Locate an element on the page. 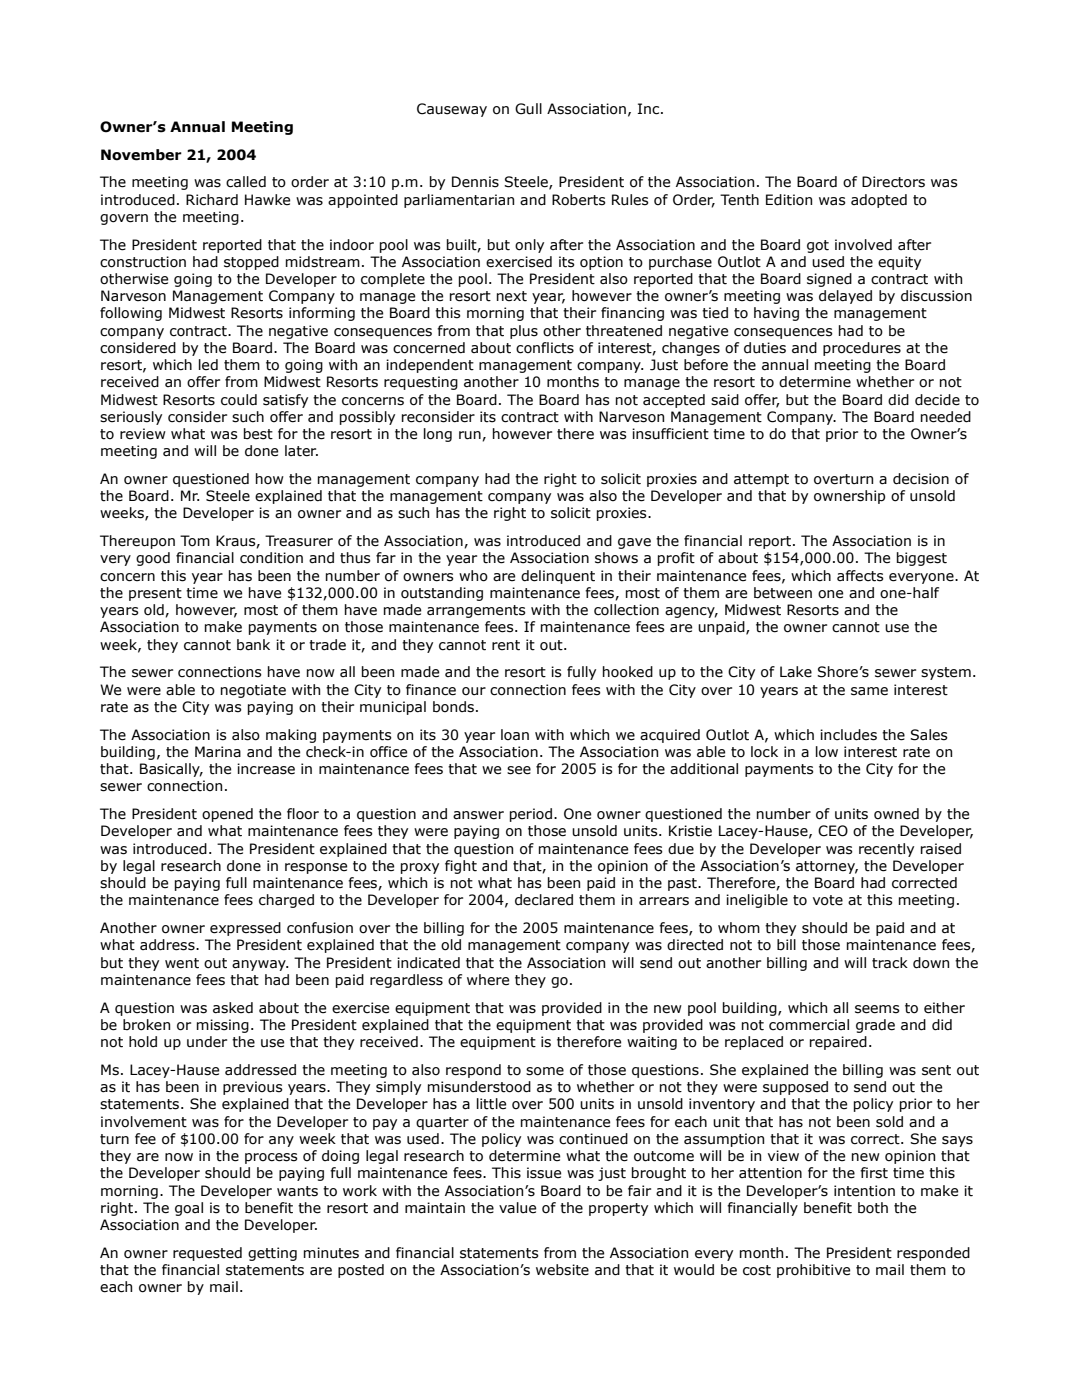  declared is located at coordinates (544, 900).
